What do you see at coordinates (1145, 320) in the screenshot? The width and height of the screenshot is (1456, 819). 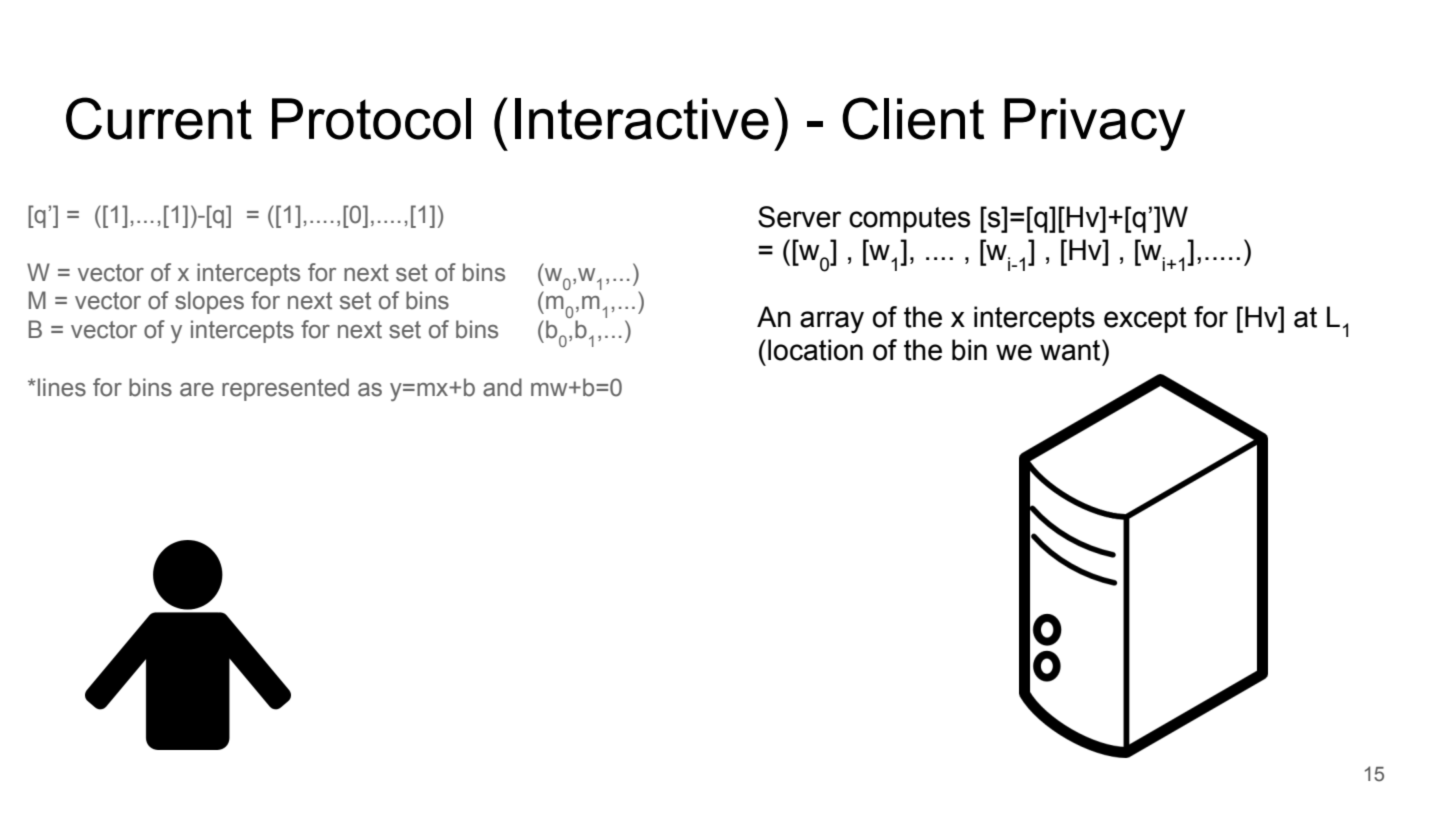 I see `except` at bounding box center [1145, 320].
